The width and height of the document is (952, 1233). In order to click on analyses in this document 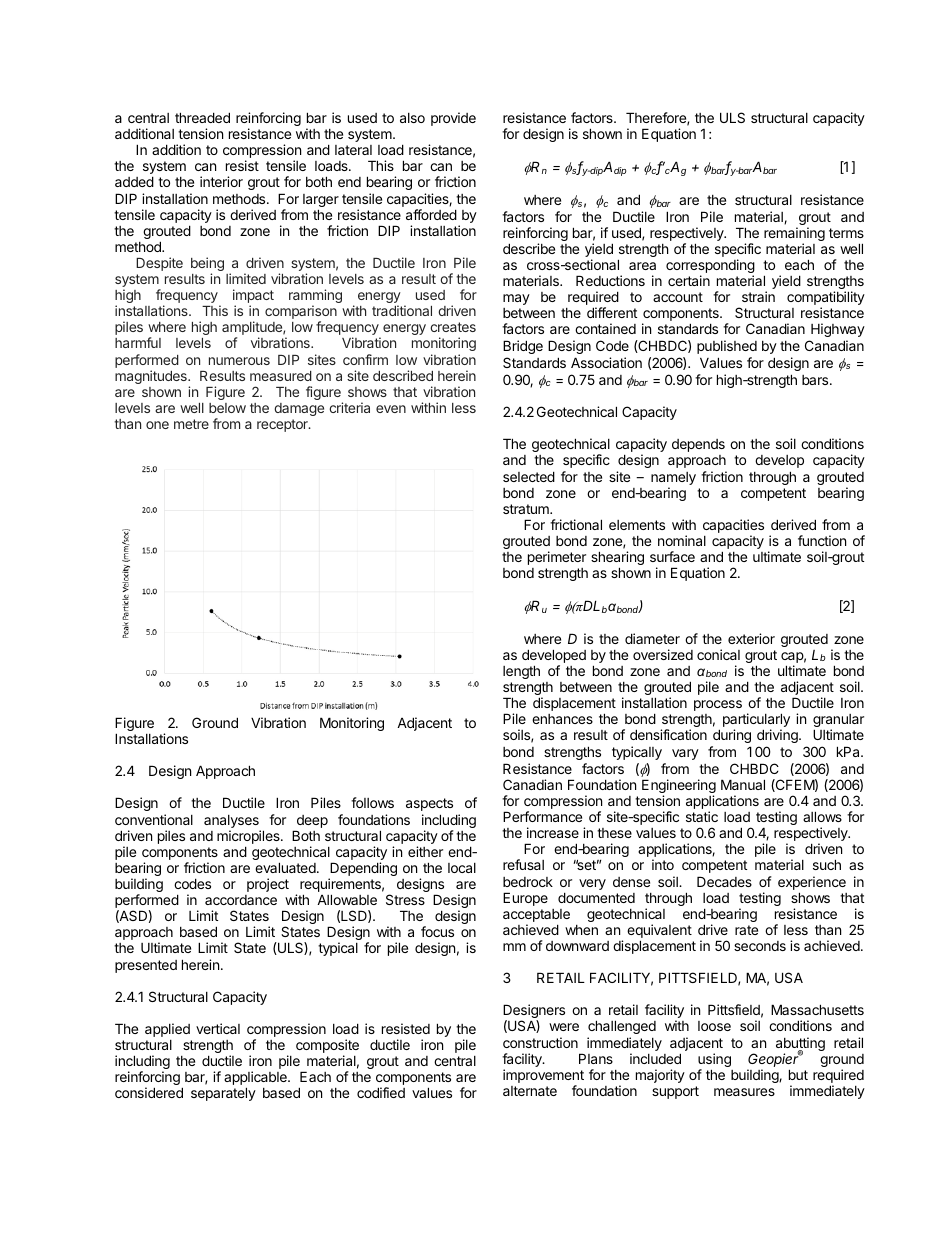, I will do `click(232, 823)`.
